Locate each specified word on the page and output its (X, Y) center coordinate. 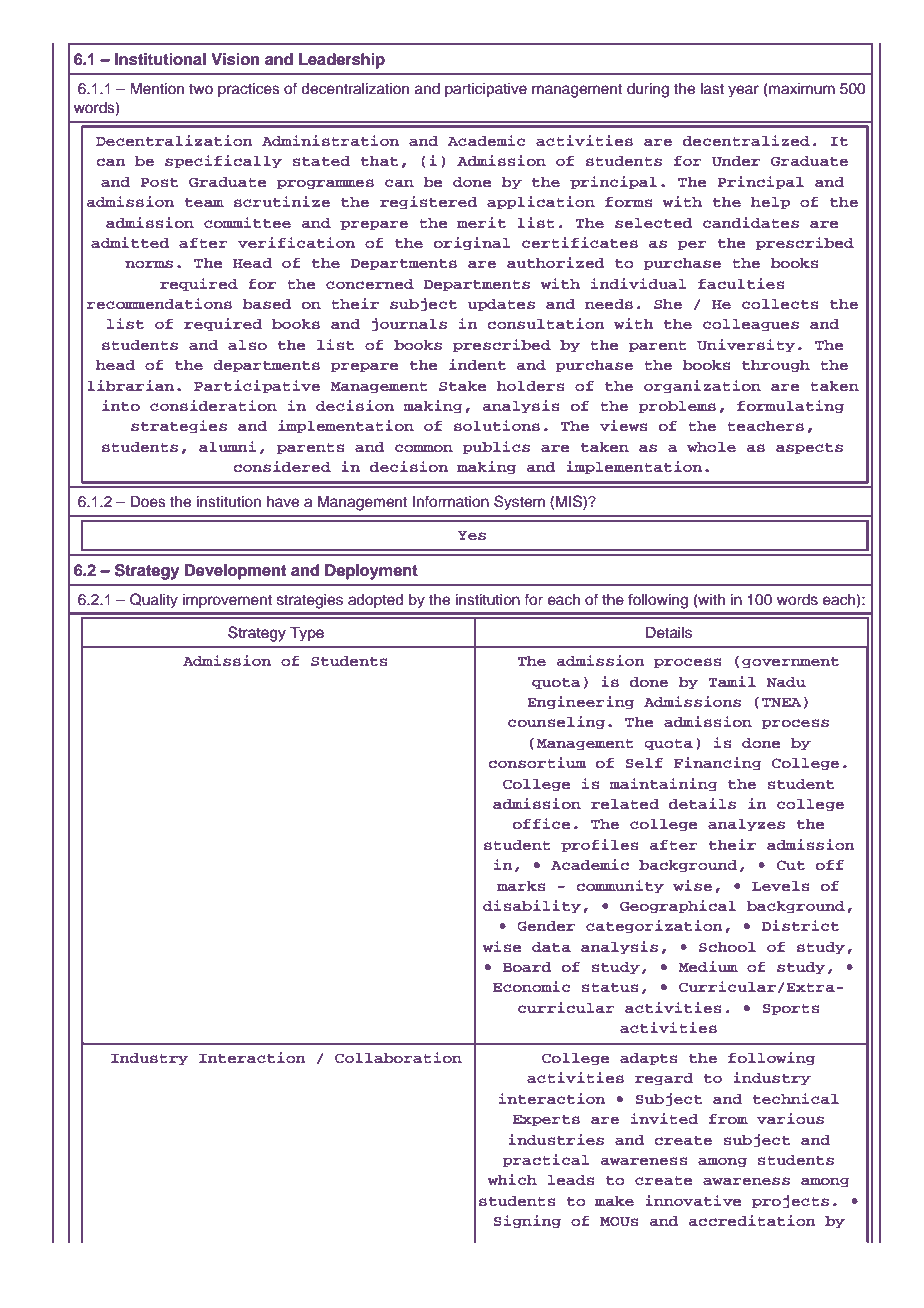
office (542, 823)
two (201, 89)
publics (496, 448)
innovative (693, 1200)
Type (307, 634)
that (379, 161)
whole (711, 447)
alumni (227, 446)
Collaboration (398, 1057)
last (712, 89)
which (512, 1179)
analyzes (746, 825)
